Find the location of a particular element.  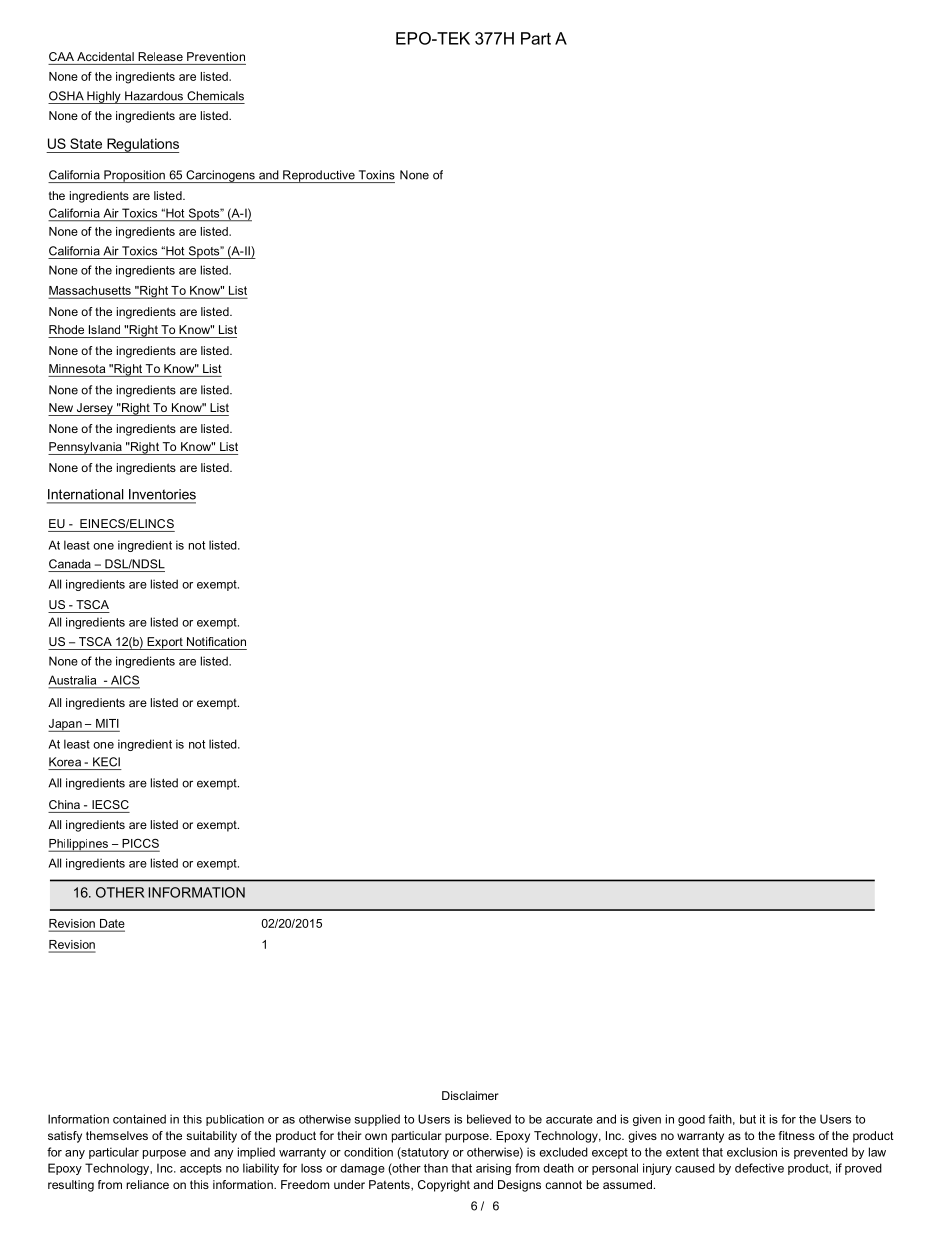

Export is located at coordinates (165, 643).
